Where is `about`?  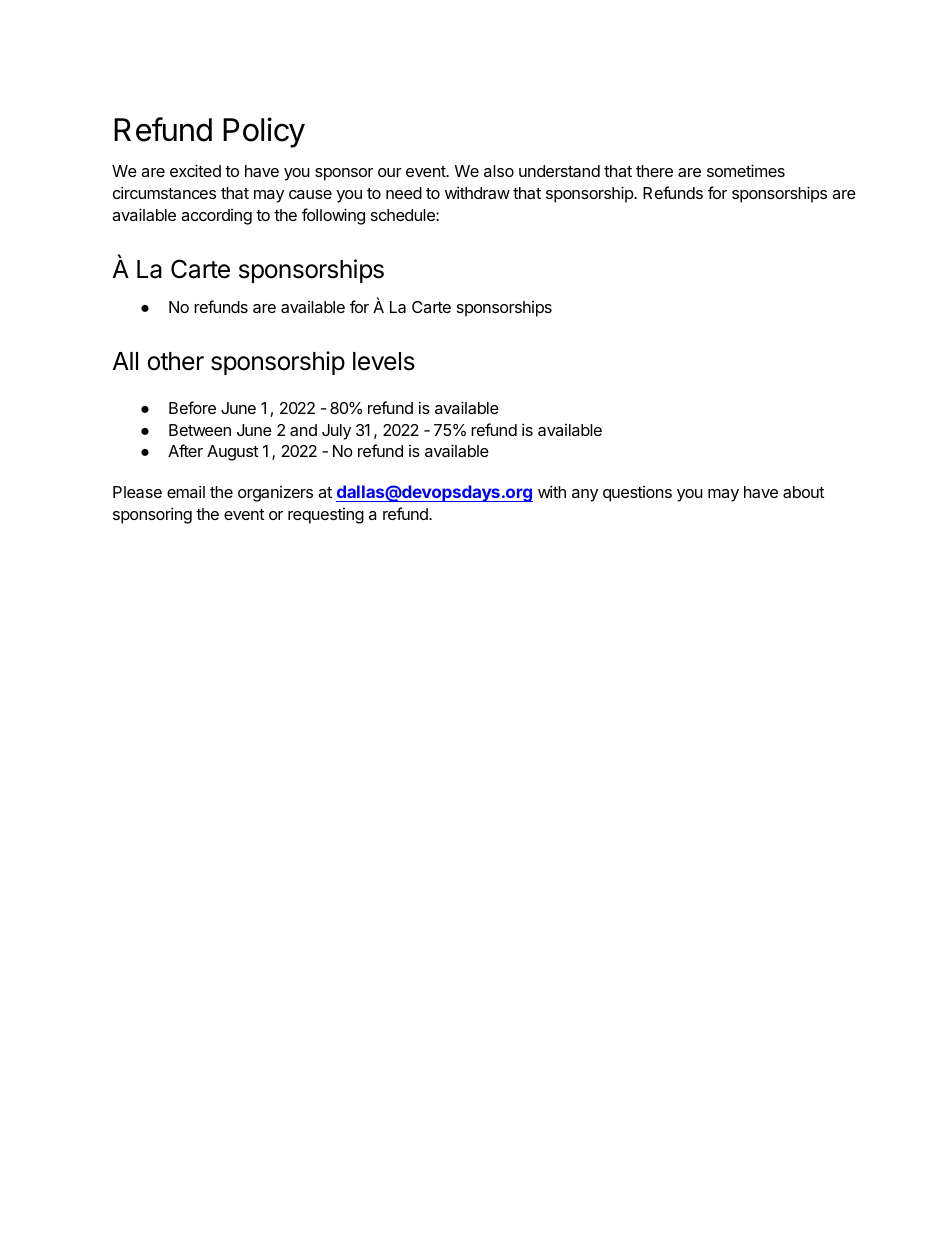
about is located at coordinates (803, 492).
